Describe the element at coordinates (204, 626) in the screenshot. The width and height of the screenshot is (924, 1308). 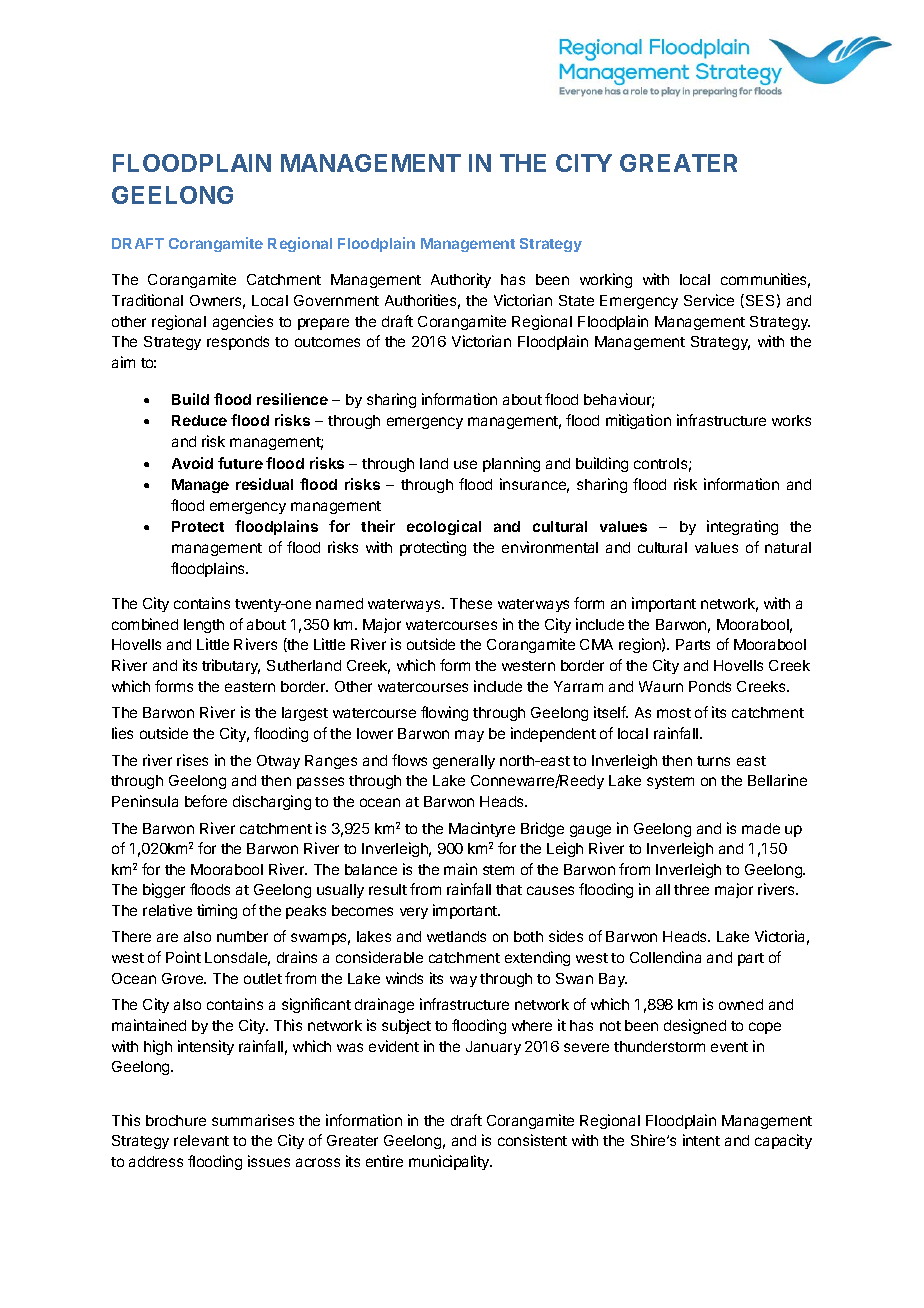
I see `length` at that location.
